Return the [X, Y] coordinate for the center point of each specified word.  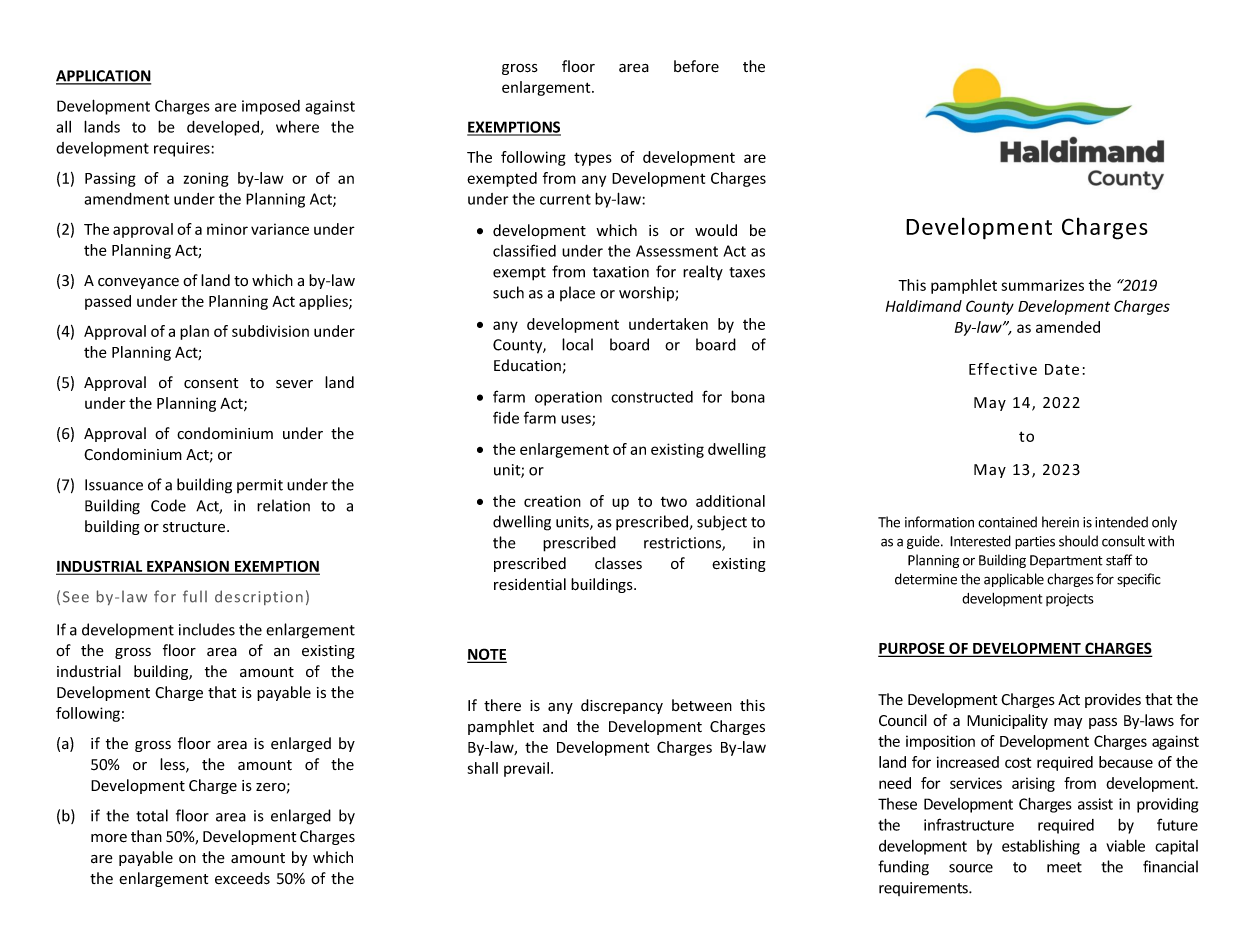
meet [1064, 867]
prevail [526, 769]
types [593, 159]
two [674, 502]
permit [260, 486]
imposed [271, 107]
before [696, 66]
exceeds [242, 878]
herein [1060, 522]
